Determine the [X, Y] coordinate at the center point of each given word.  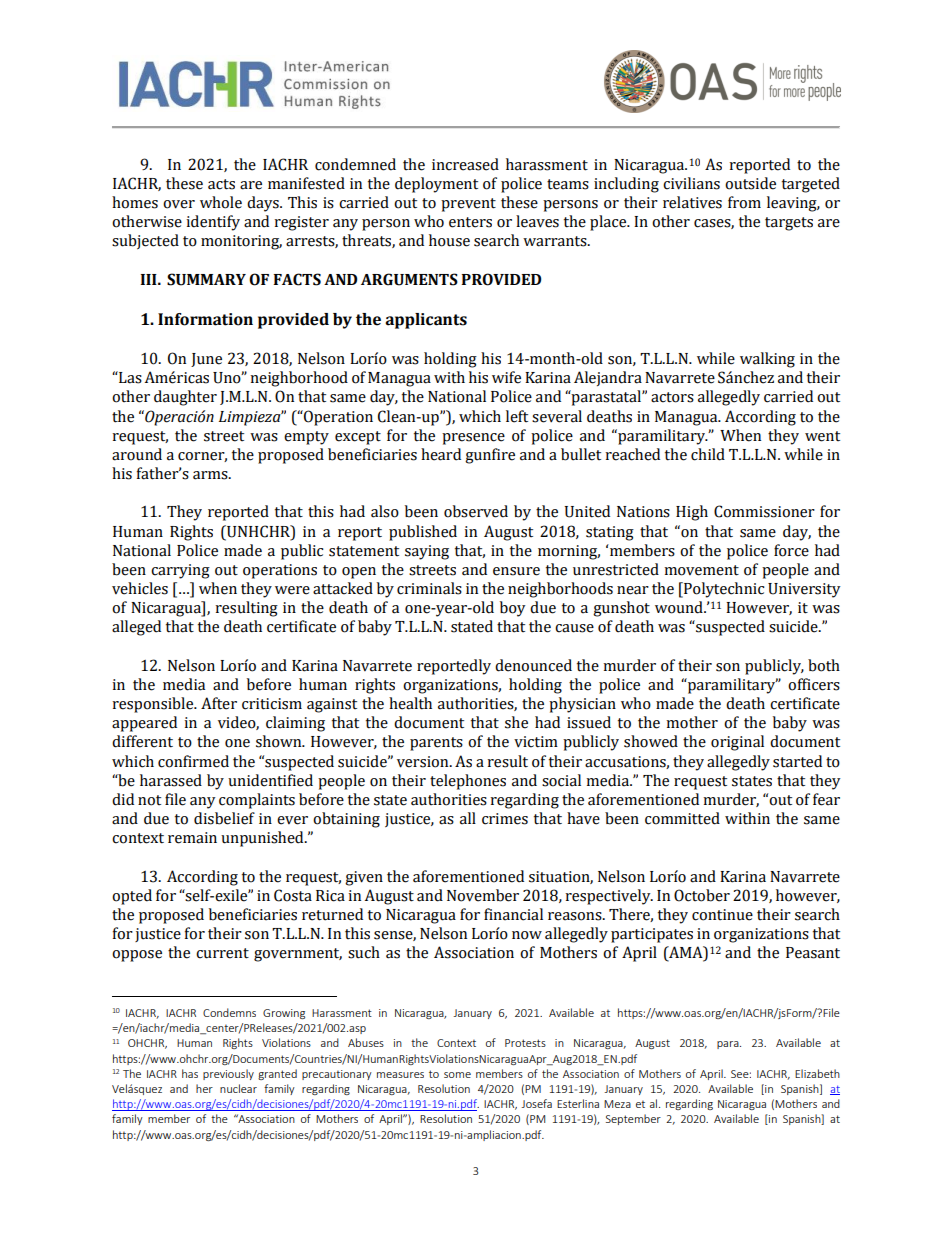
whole [221, 202]
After [219, 703]
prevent [468, 205]
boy [512, 609]
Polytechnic [723, 590]
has [190, 1073]
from [744, 202]
